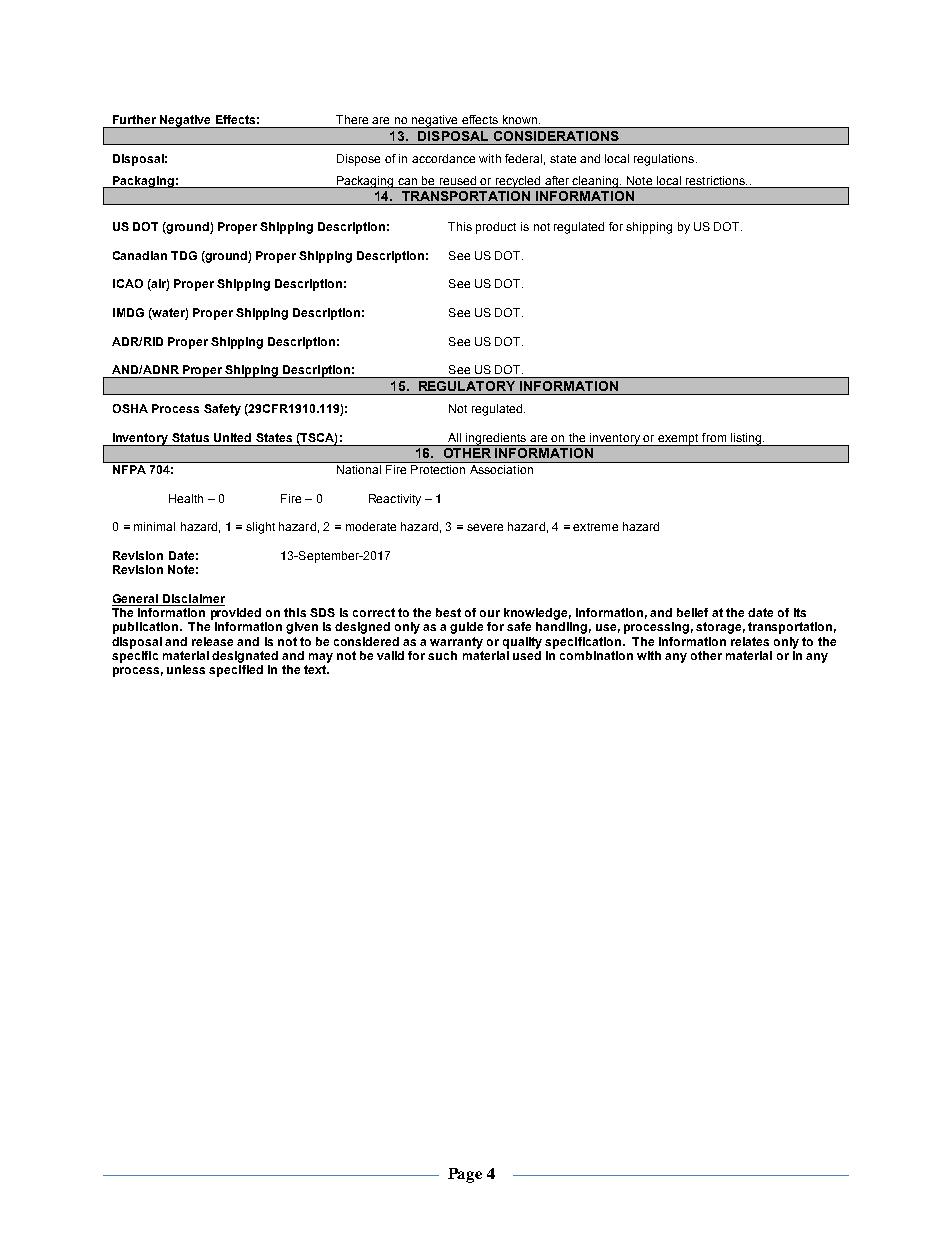 This screenshot has width=952, height=1233. I want to click on relates, so click(750, 641).
